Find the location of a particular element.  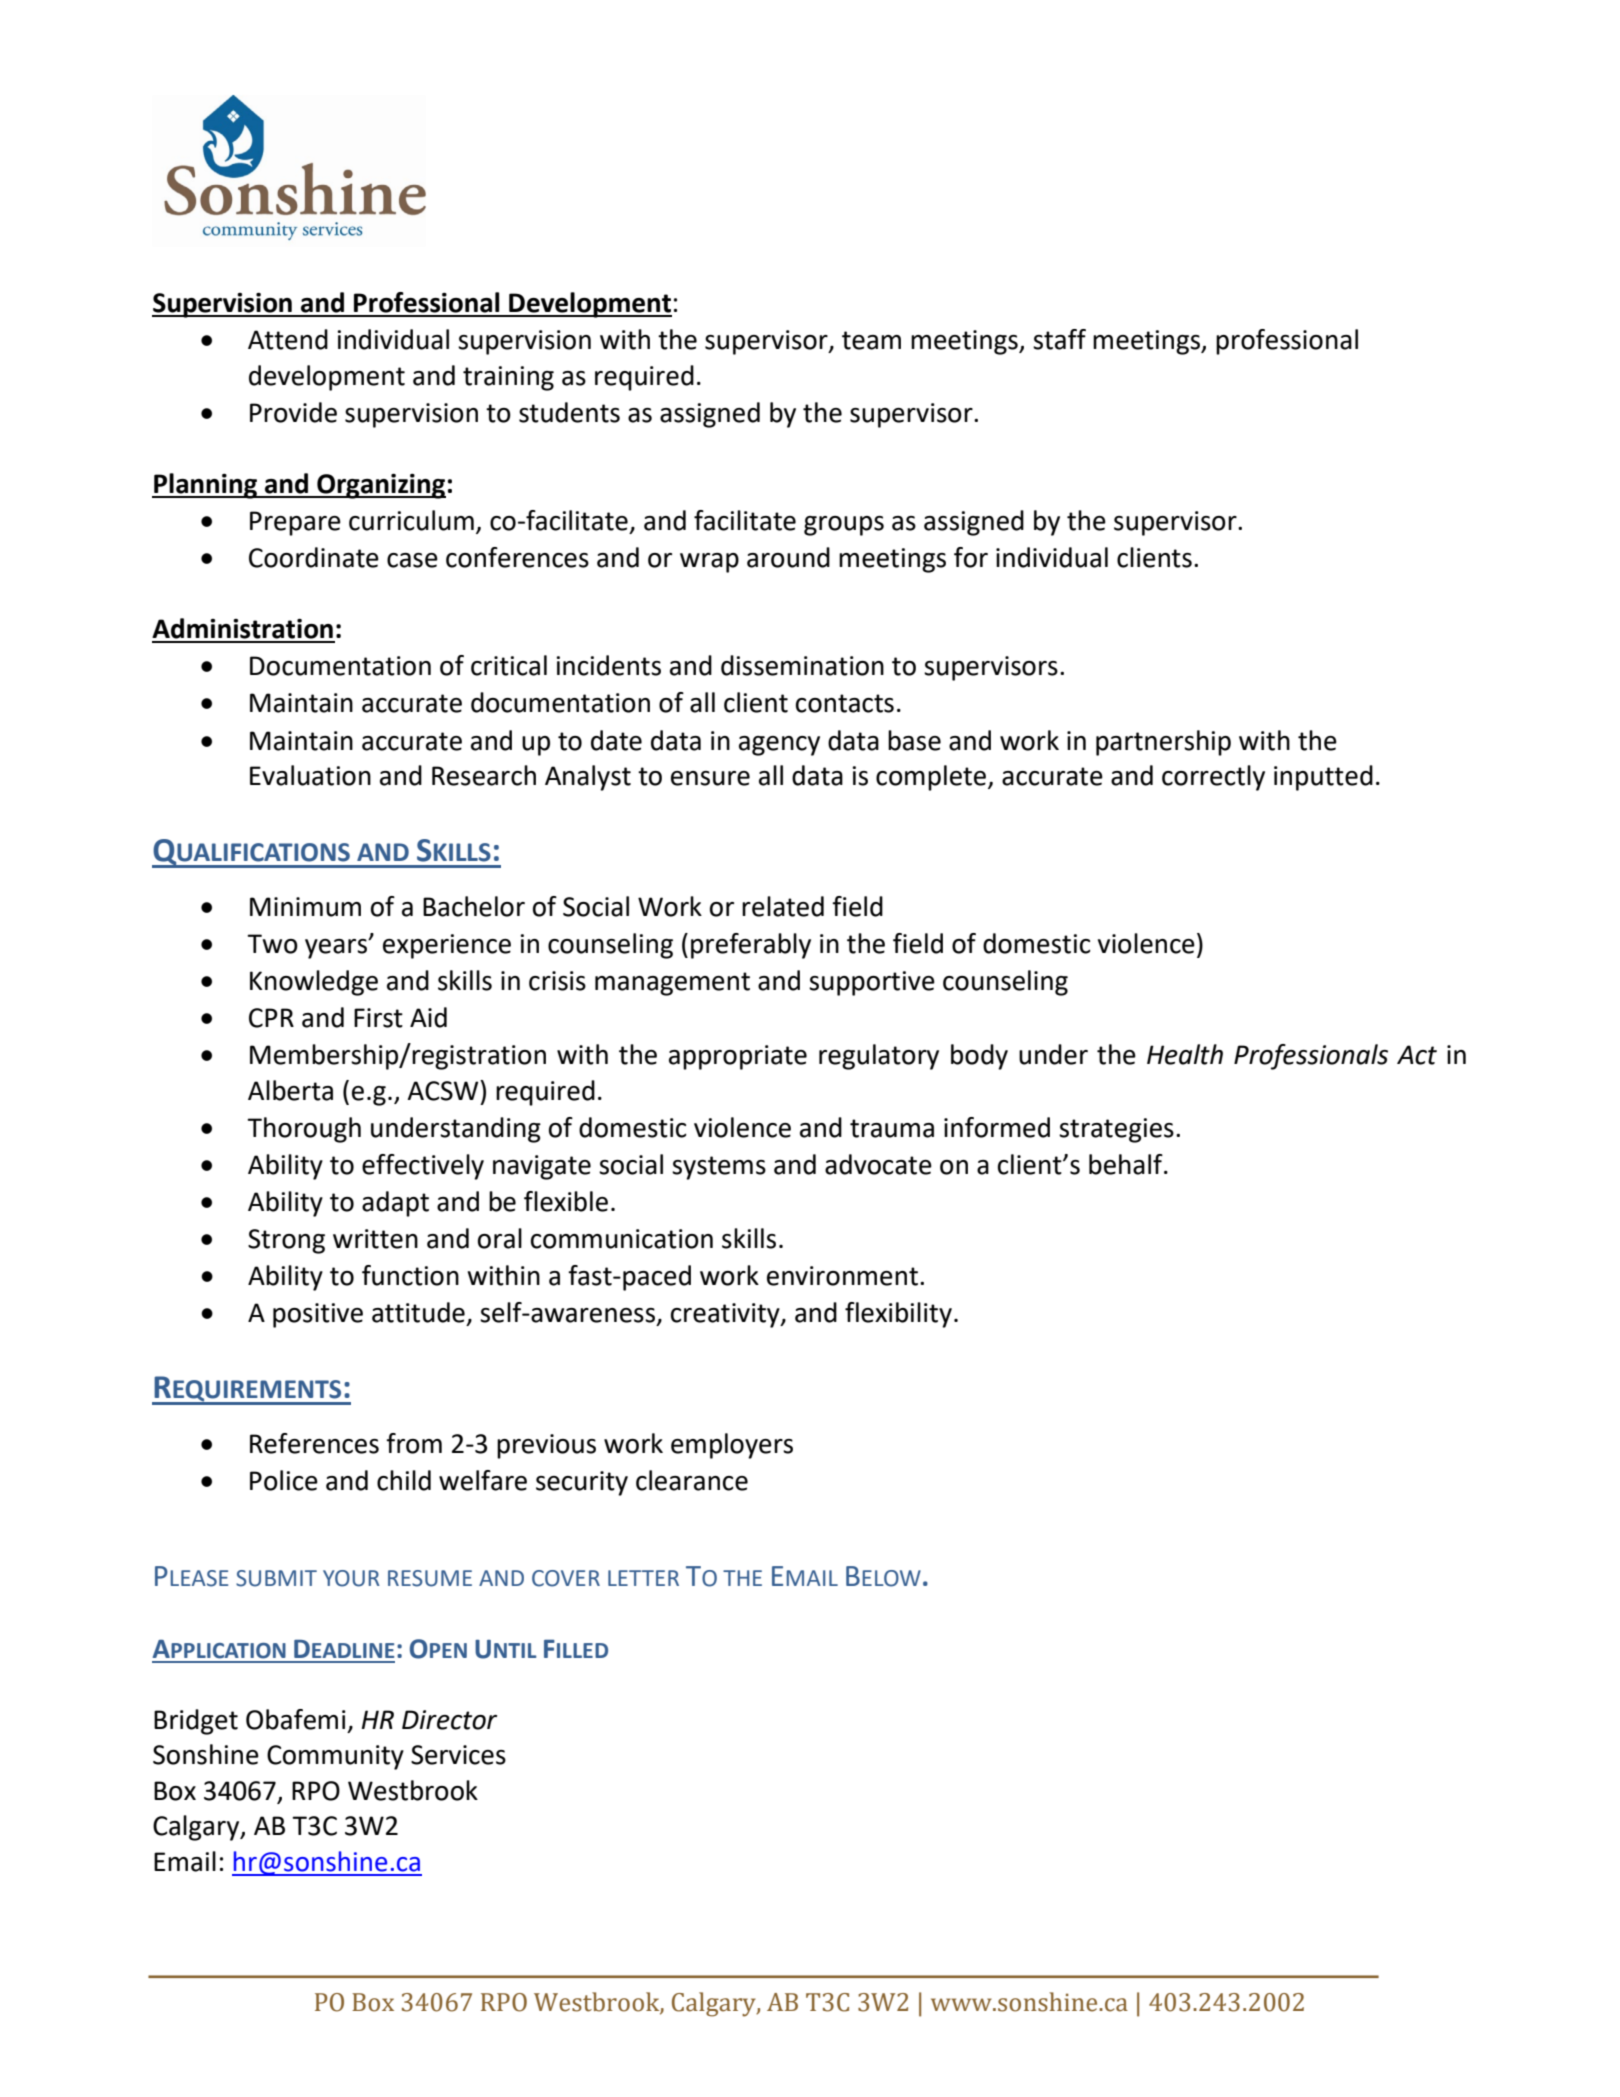

staff is located at coordinates (1059, 339).
